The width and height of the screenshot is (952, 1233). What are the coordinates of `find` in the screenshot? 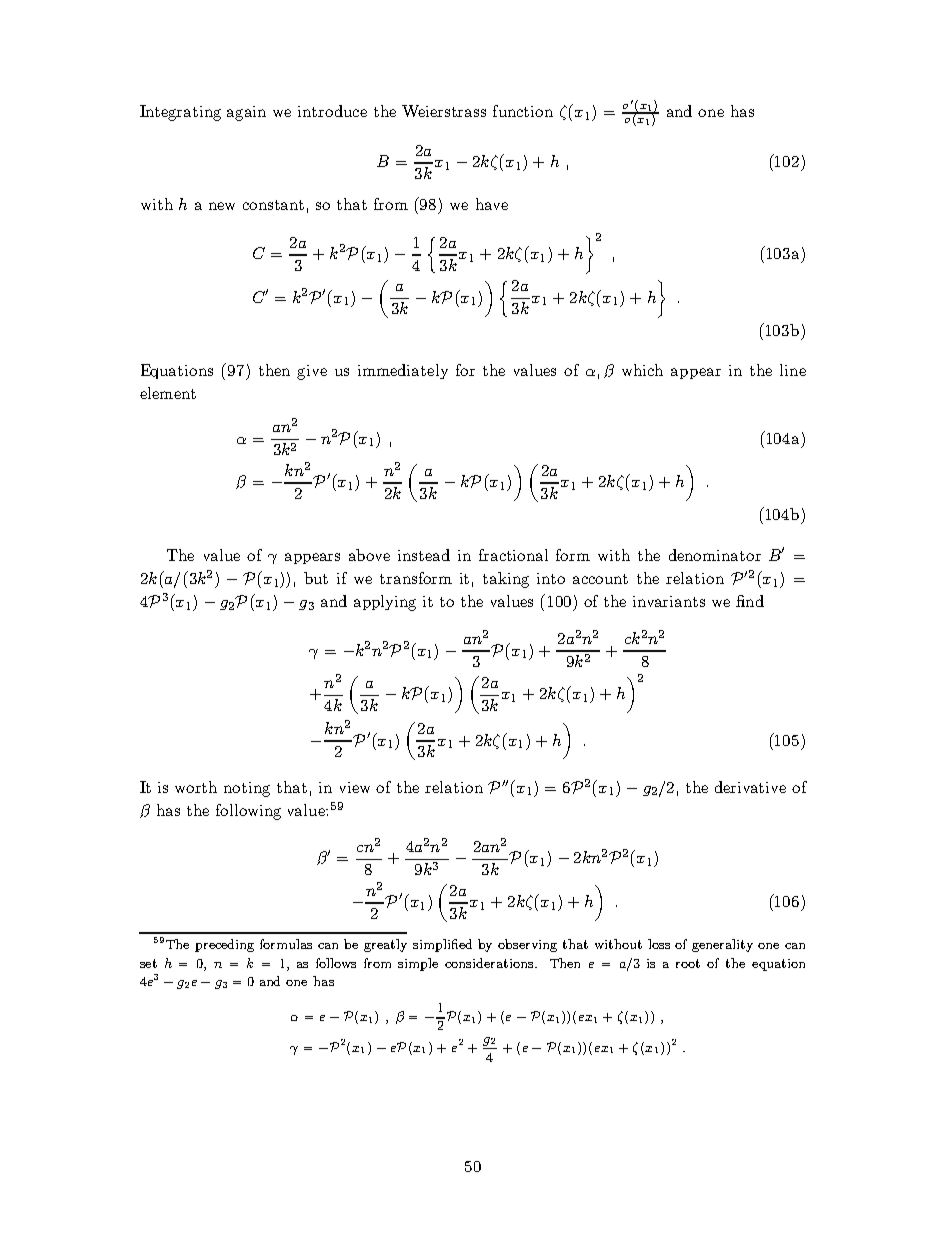 It's located at (750, 601).
